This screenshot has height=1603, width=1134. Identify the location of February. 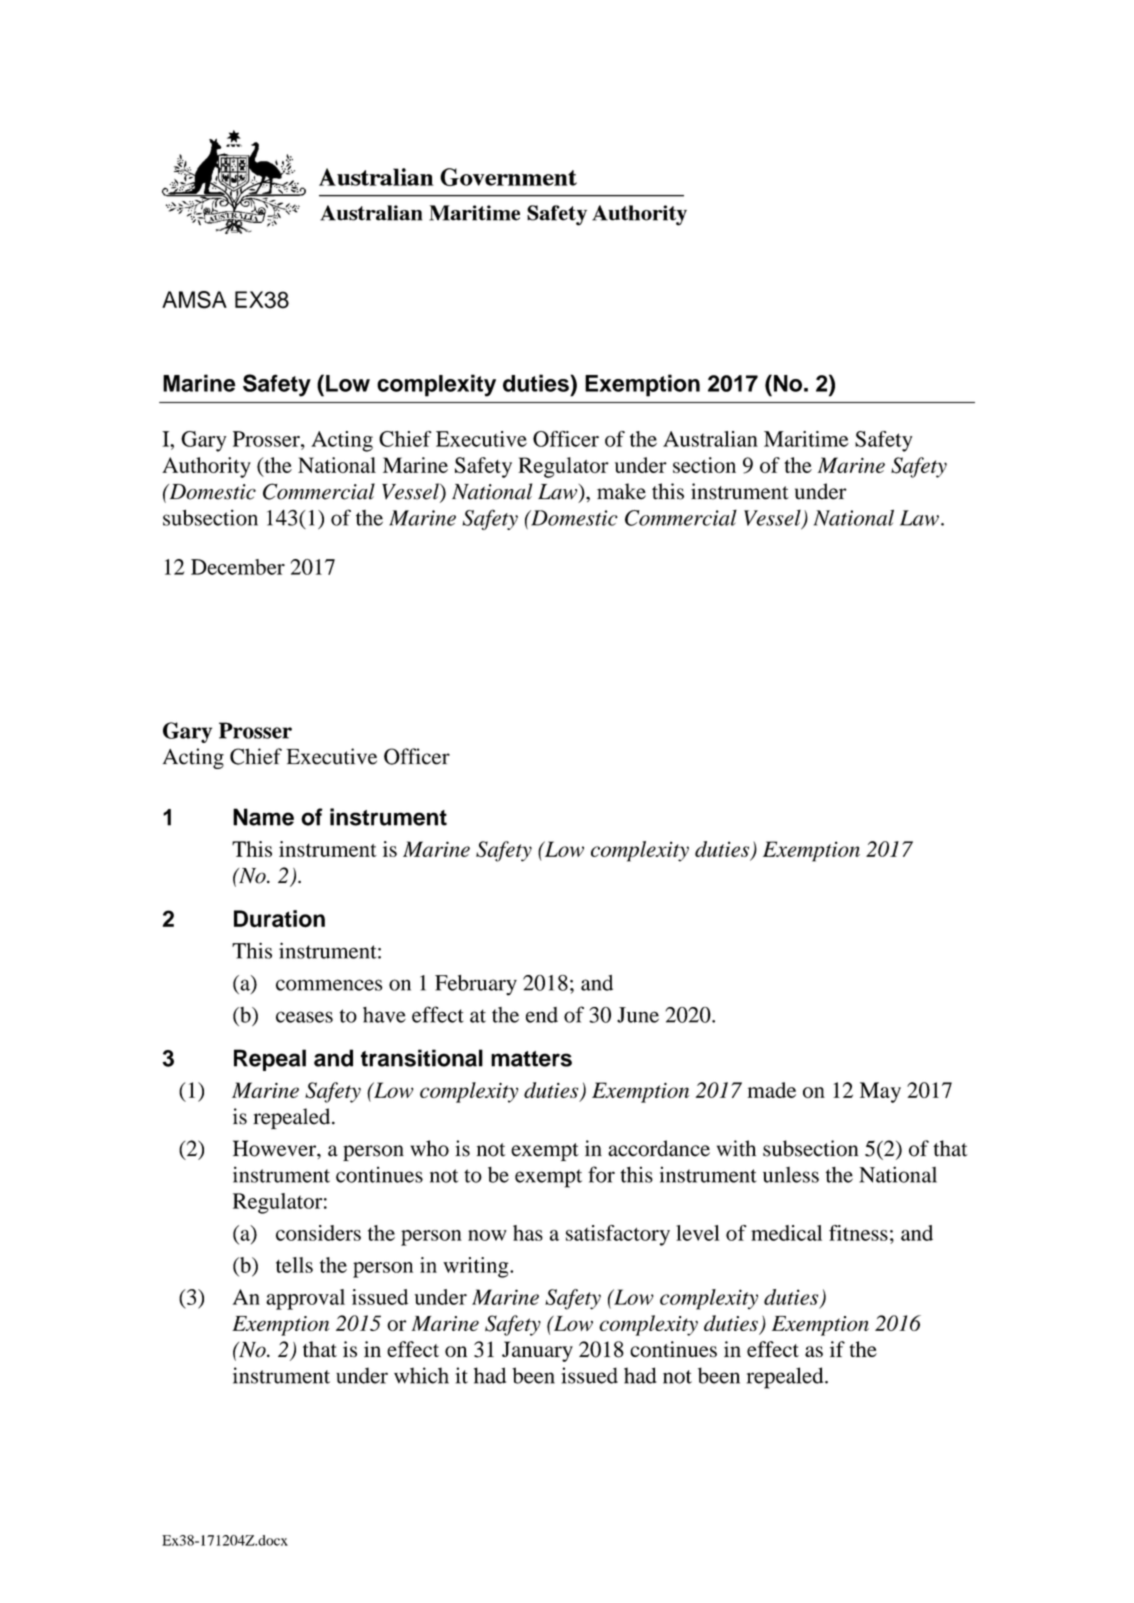
(476, 985).
